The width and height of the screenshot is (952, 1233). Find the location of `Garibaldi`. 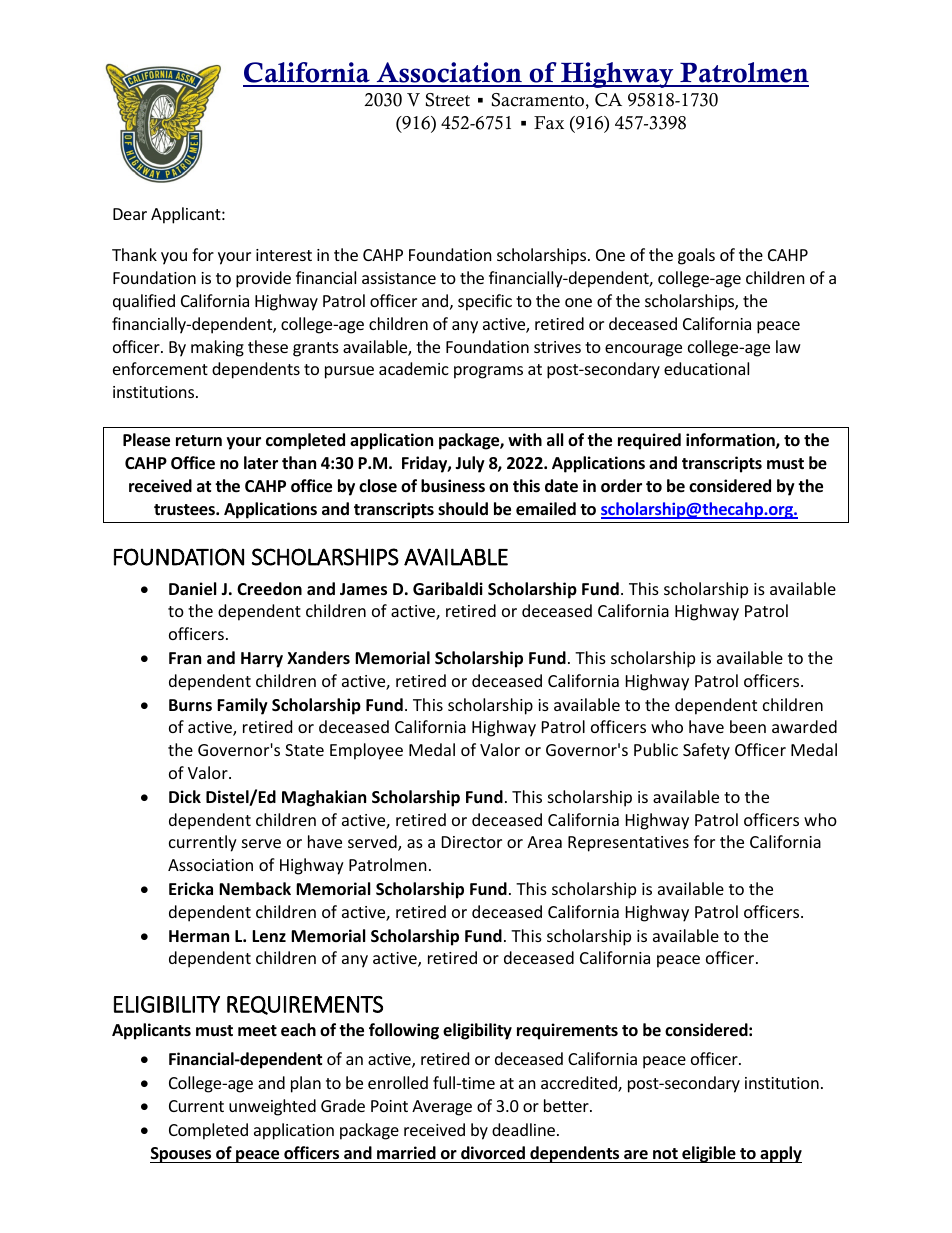

Garibaldi is located at coordinates (448, 588).
